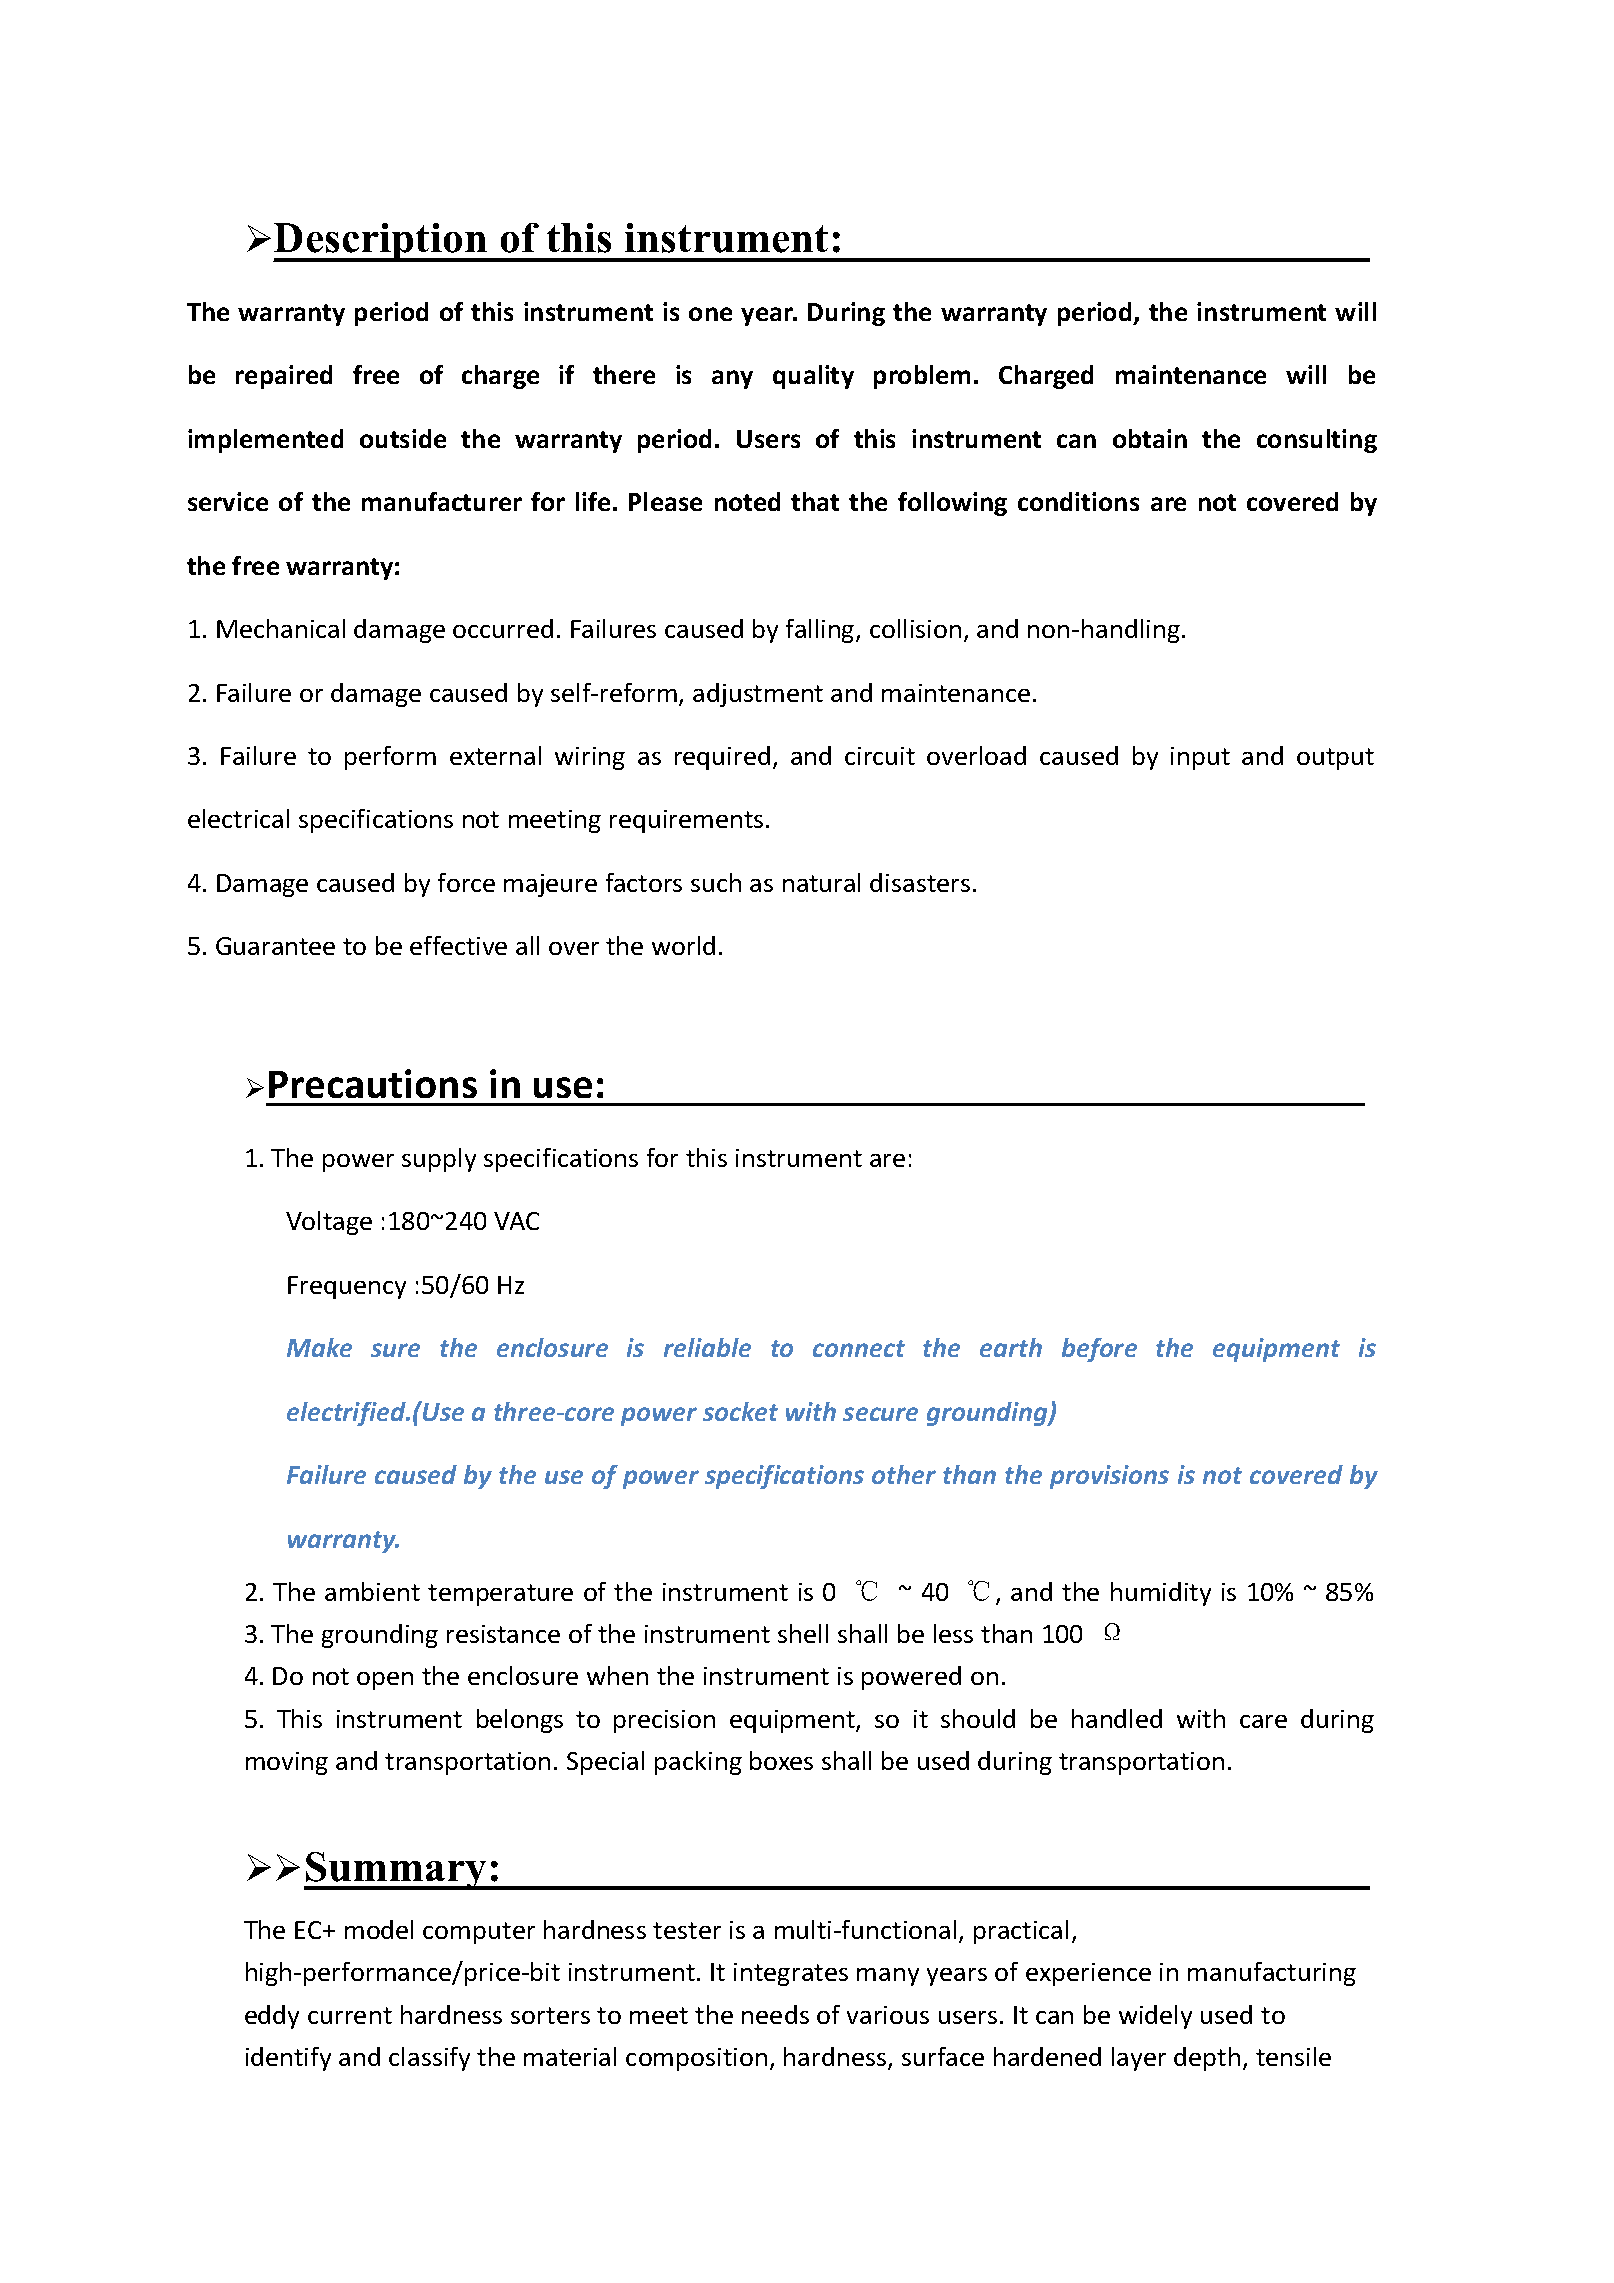  Describe the element at coordinates (821, 882) in the page. I see `natural` at that location.
